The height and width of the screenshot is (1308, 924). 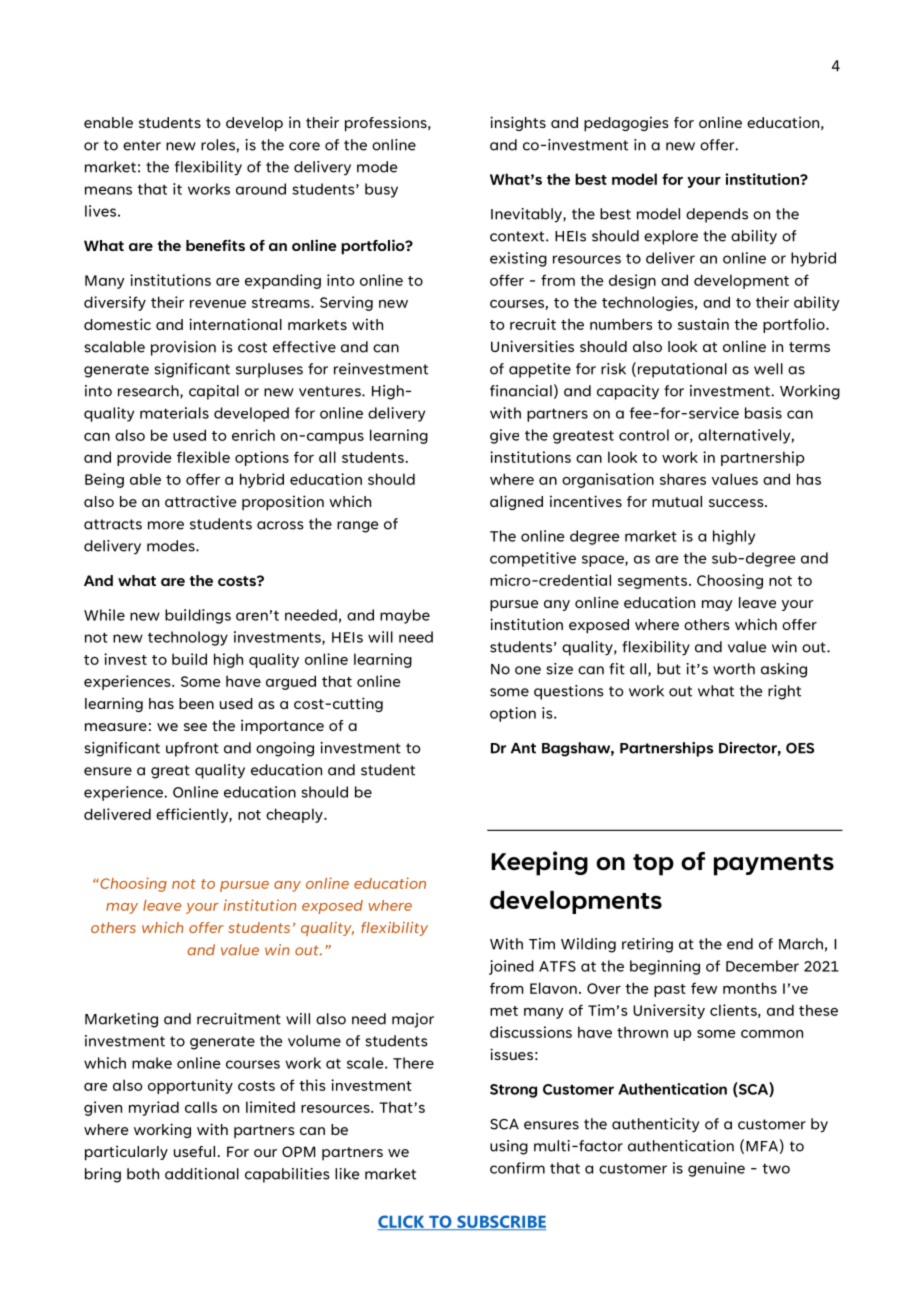 What do you see at coordinates (196, 703) in the screenshot?
I see `been` at bounding box center [196, 703].
